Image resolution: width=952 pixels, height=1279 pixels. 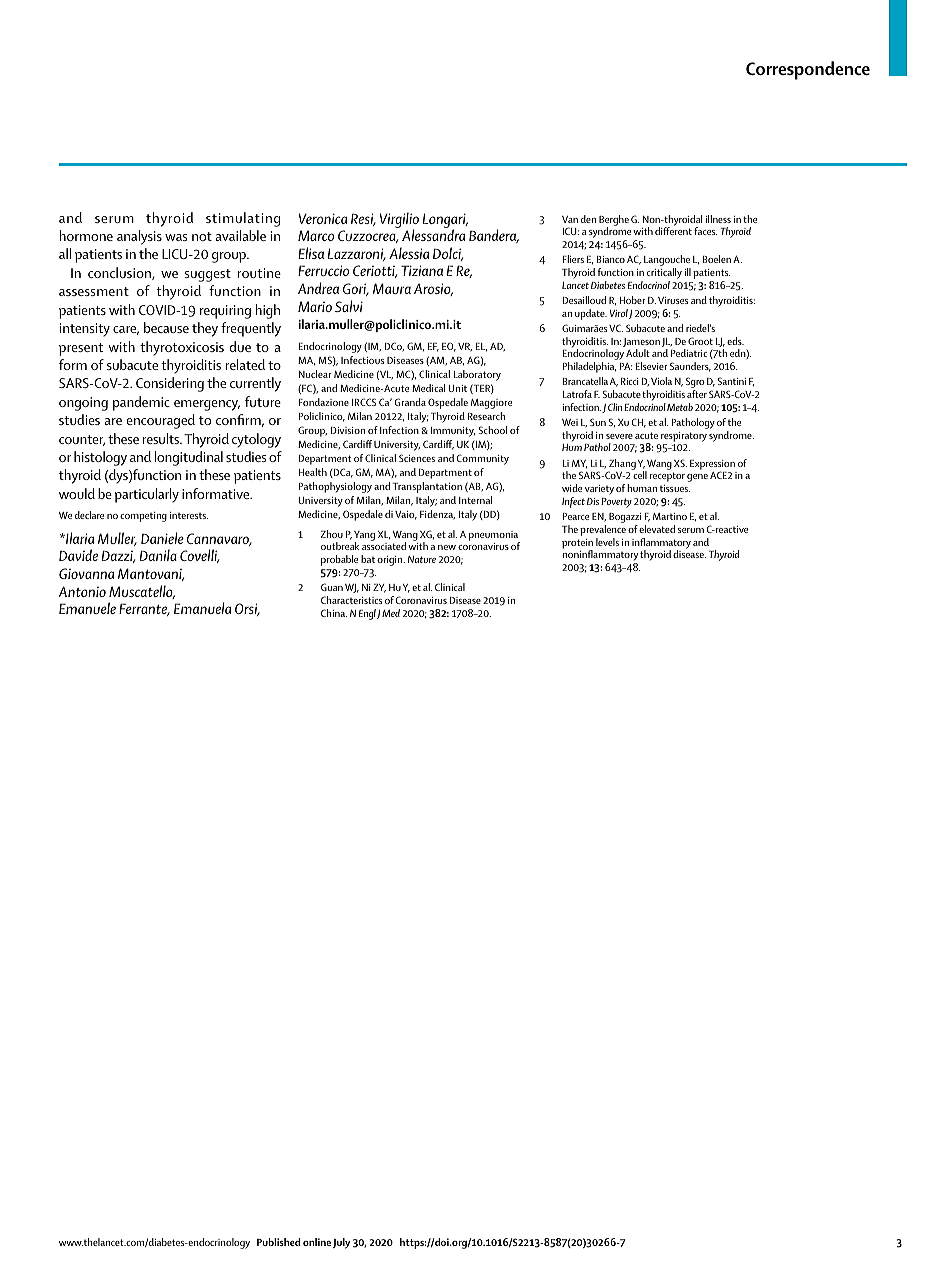 I want to click on Medical, so click(x=428, y=388).
